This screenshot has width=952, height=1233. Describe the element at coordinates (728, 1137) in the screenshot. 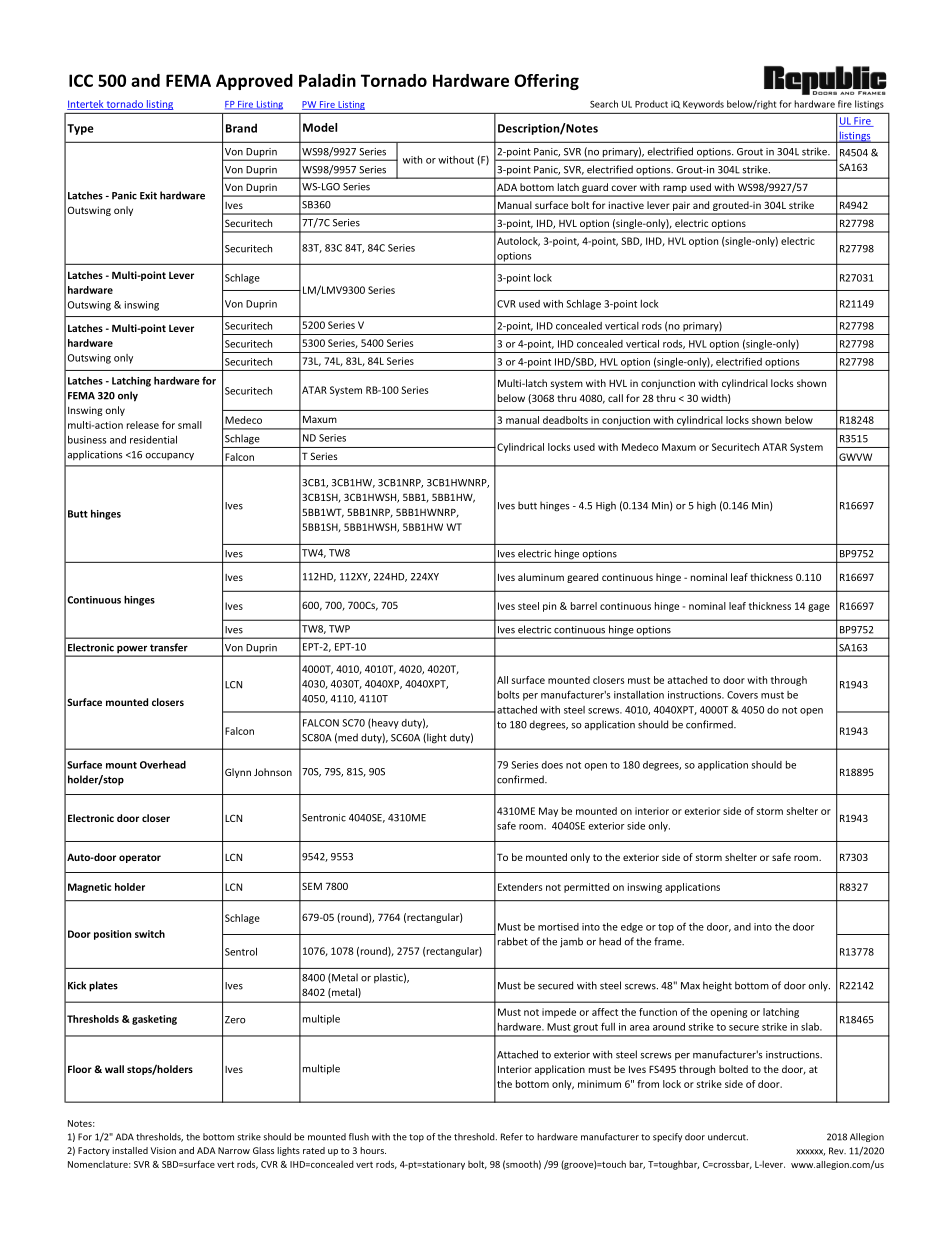

I see `undercut` at that location.
